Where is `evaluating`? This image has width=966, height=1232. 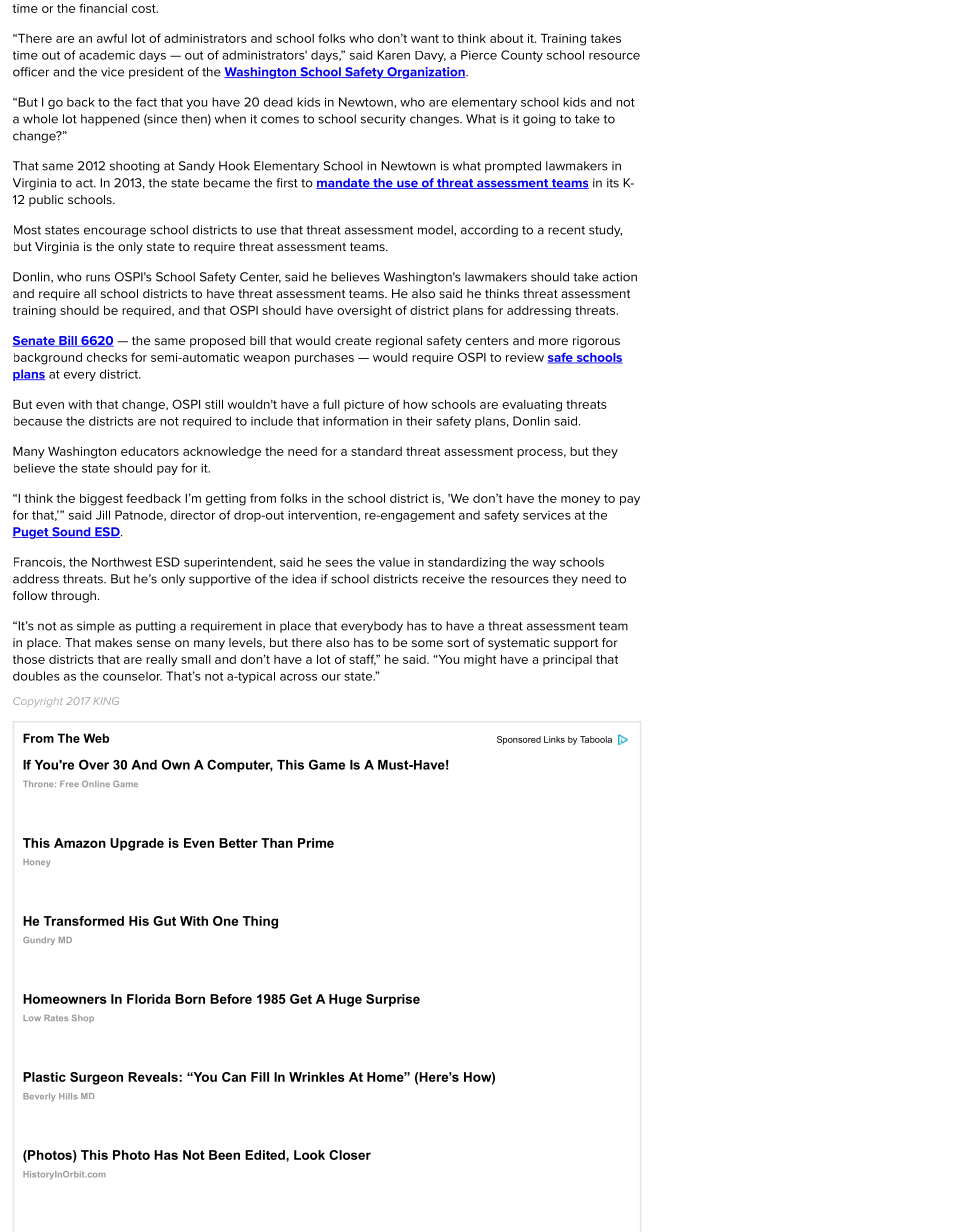
evaluating is located at coordinates (532, 406).
